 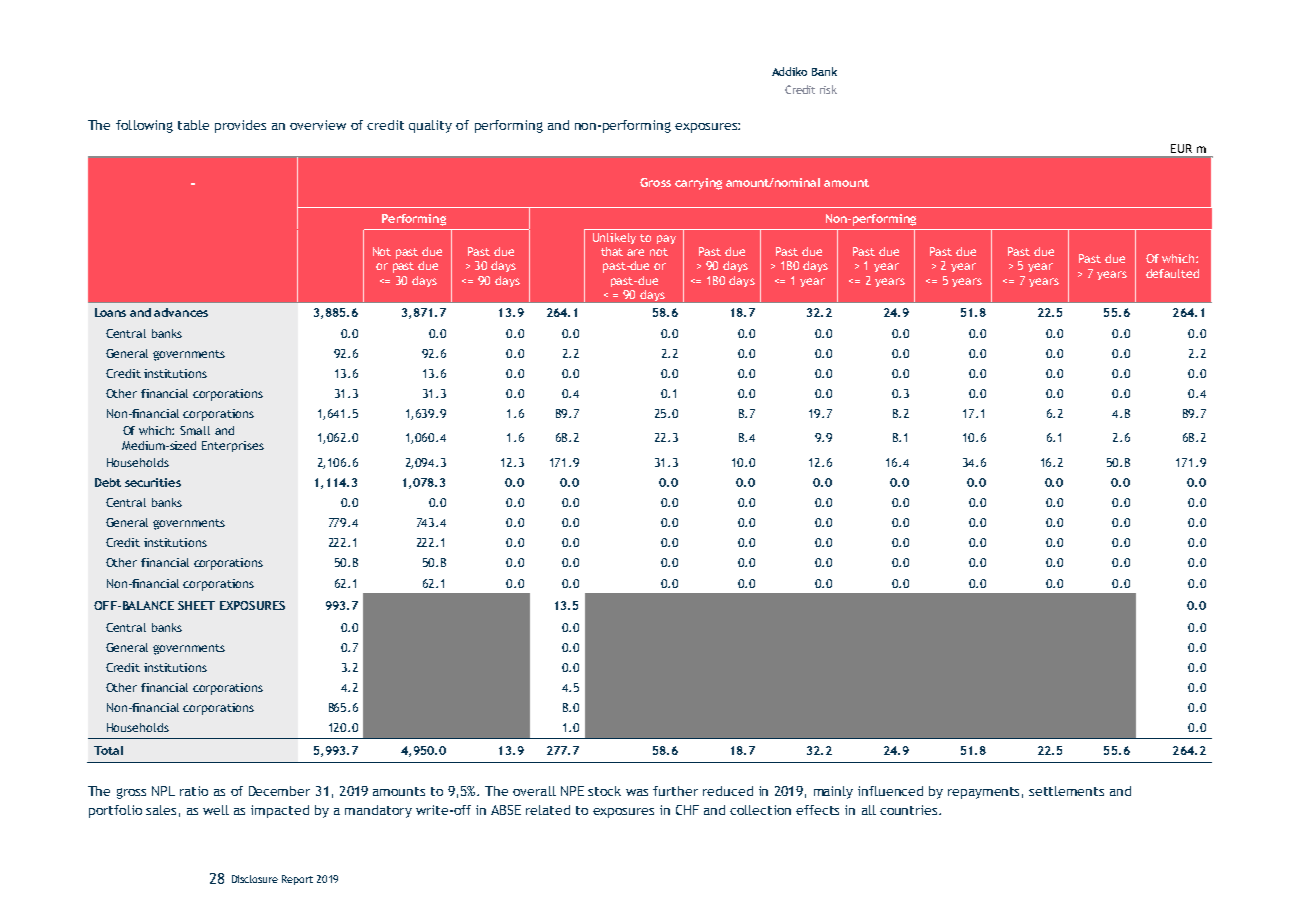 I want to click on risk, so click(x=828, y=89).
